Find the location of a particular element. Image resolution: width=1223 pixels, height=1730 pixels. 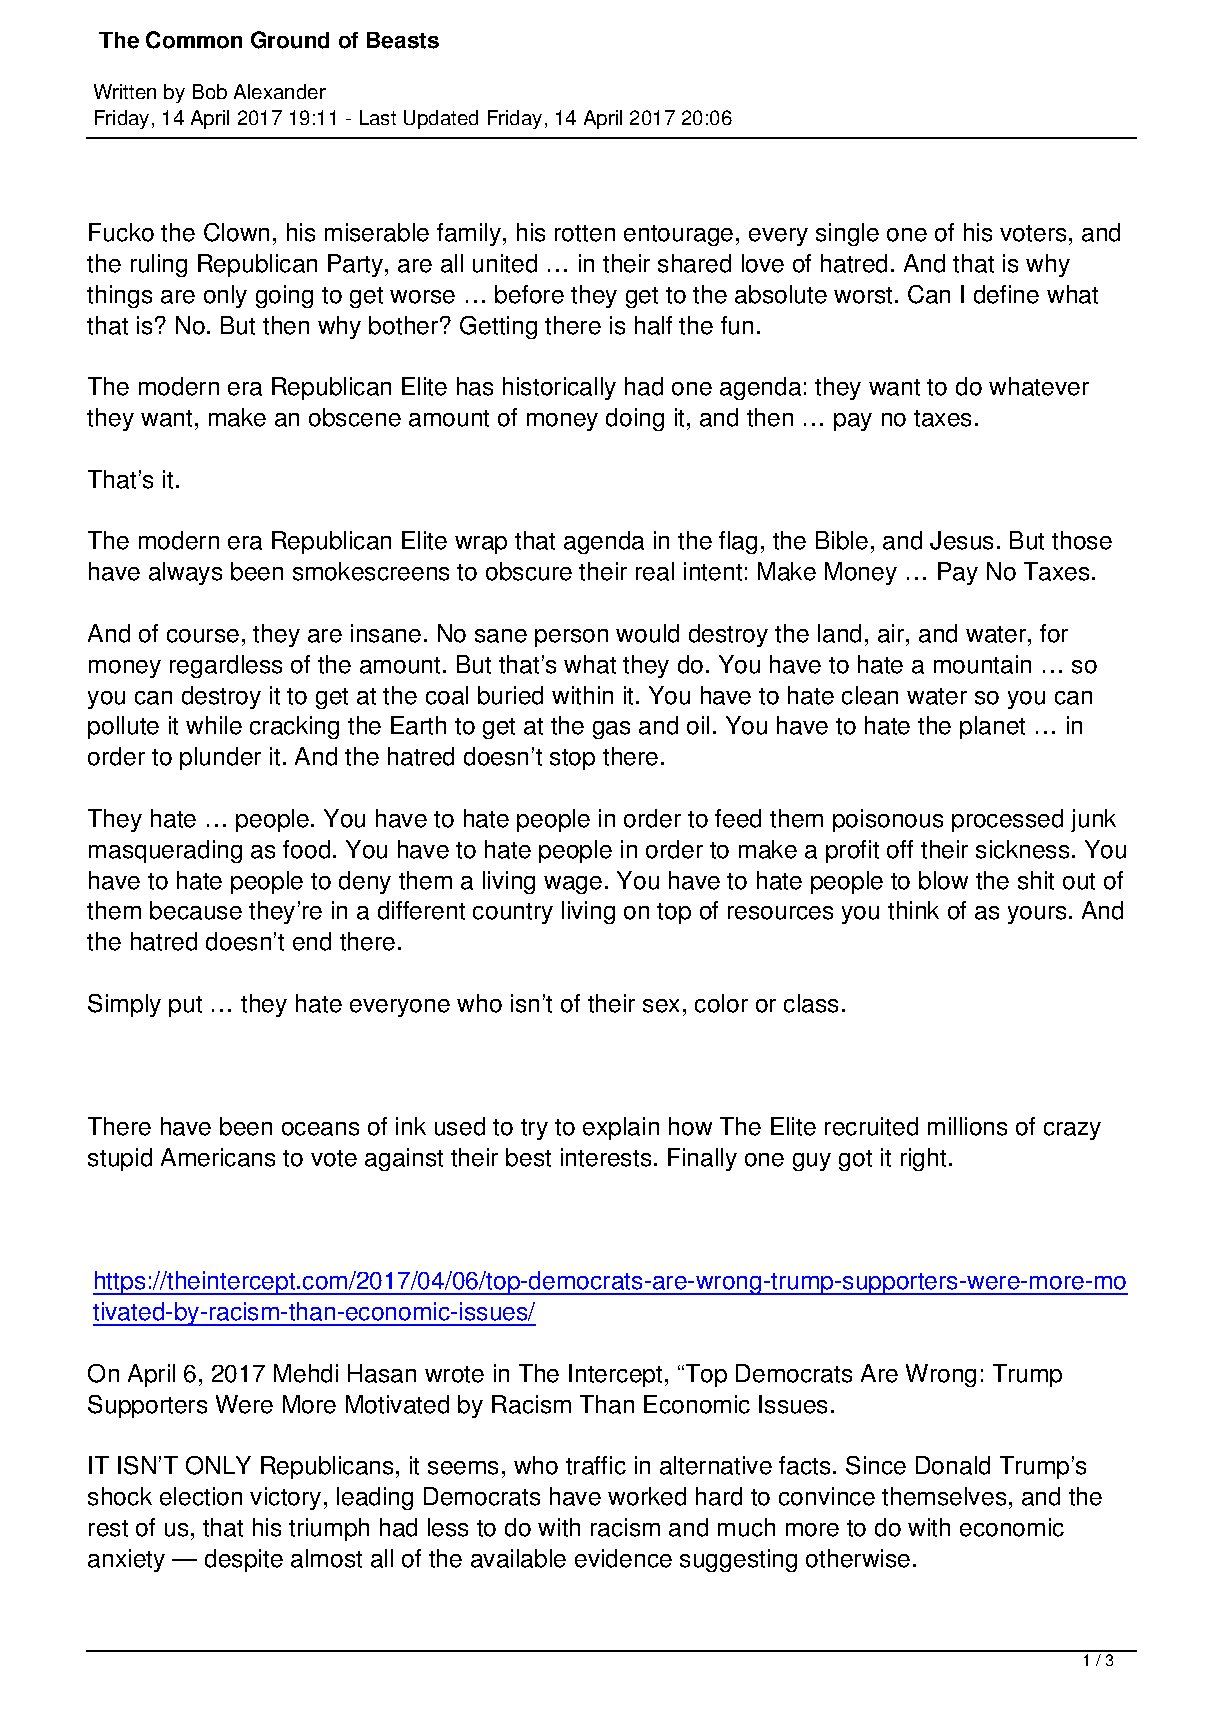

Jesus is located at coordinates (961, 540).
